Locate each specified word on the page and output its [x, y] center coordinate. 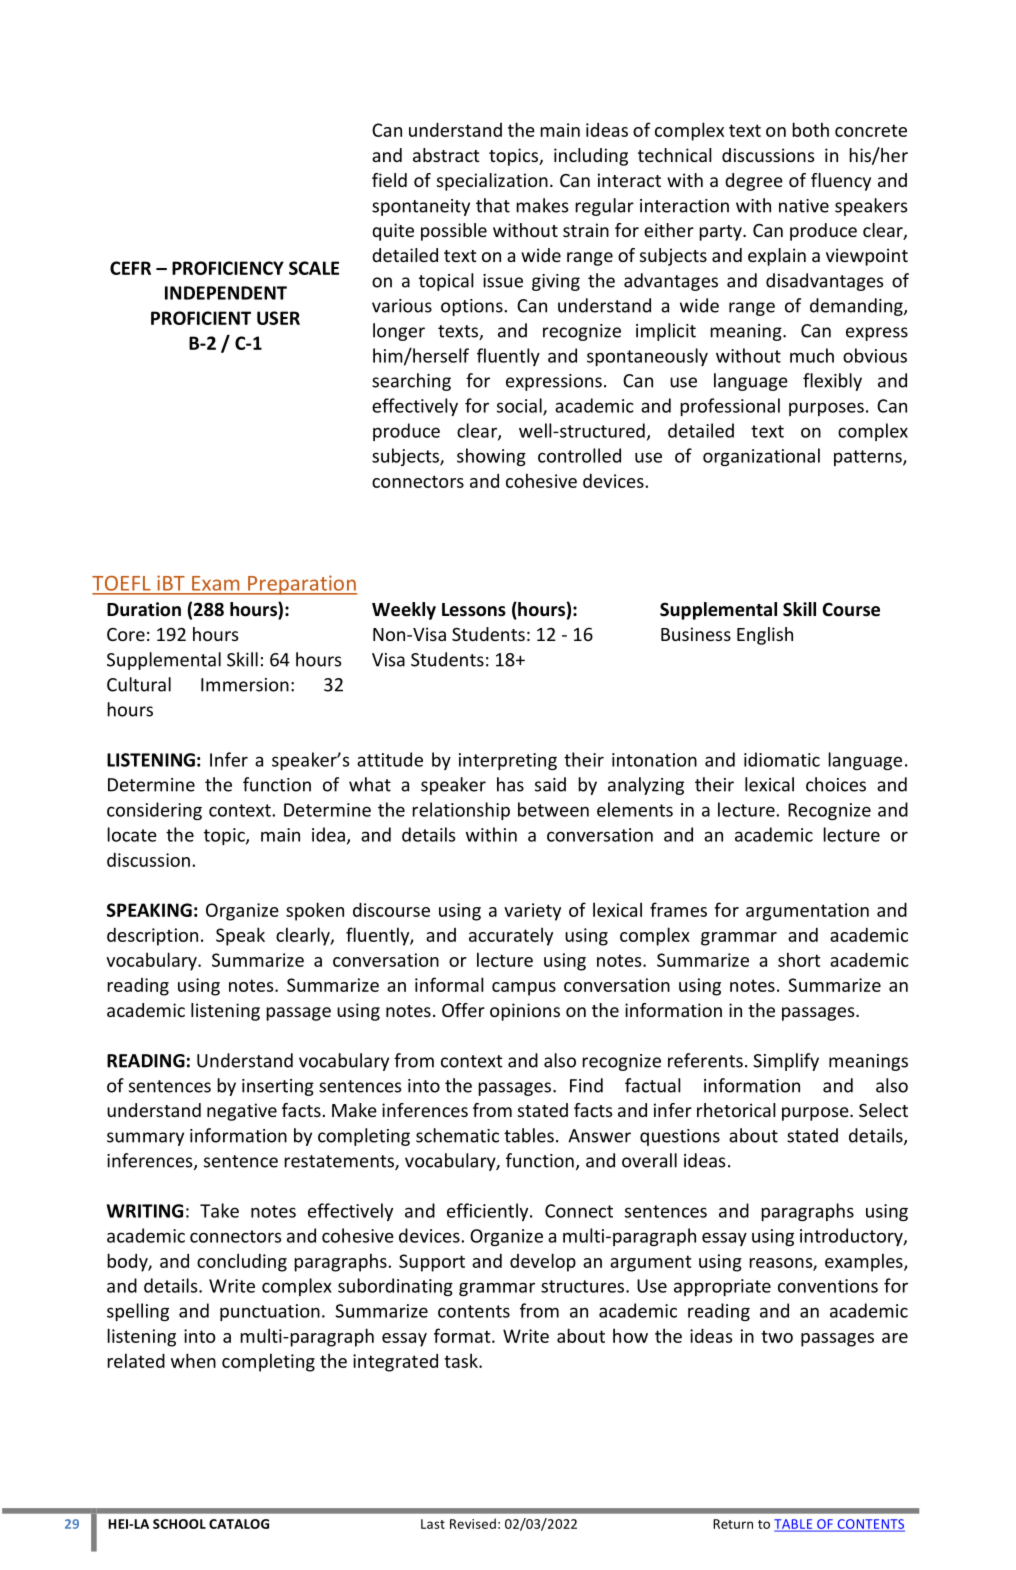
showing [491, 457]
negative [242, 1112]
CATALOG [239, 1524]
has [510, 784]
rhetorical [736, 1110]
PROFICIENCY [228, 268]
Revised [473, 1523]
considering [154, 811]
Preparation [301, 585]
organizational [761, 457]
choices [836, 784]
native [804, 206]
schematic [457, 1135]
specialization [492, 182]
